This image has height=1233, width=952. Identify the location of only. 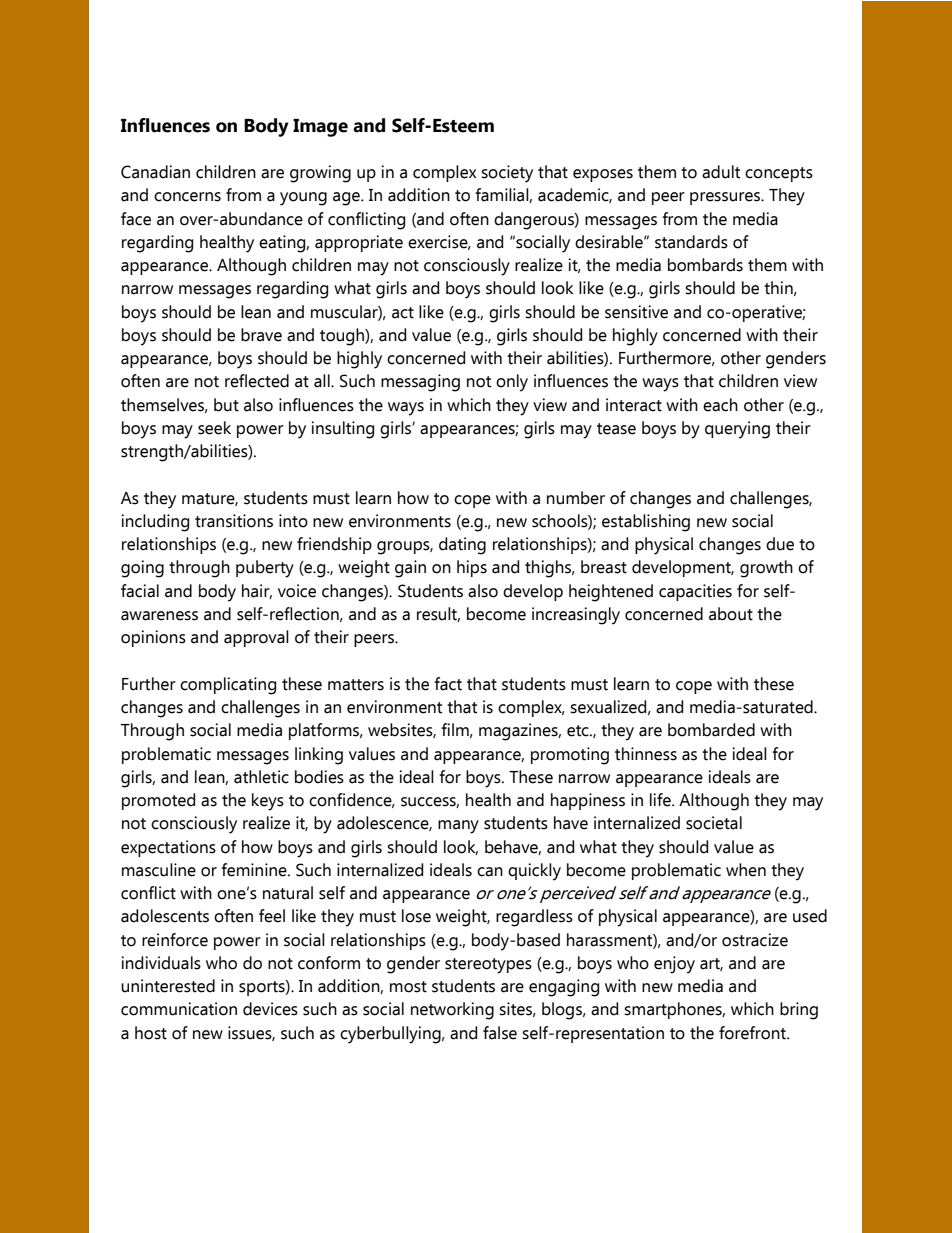
(512, 383).
